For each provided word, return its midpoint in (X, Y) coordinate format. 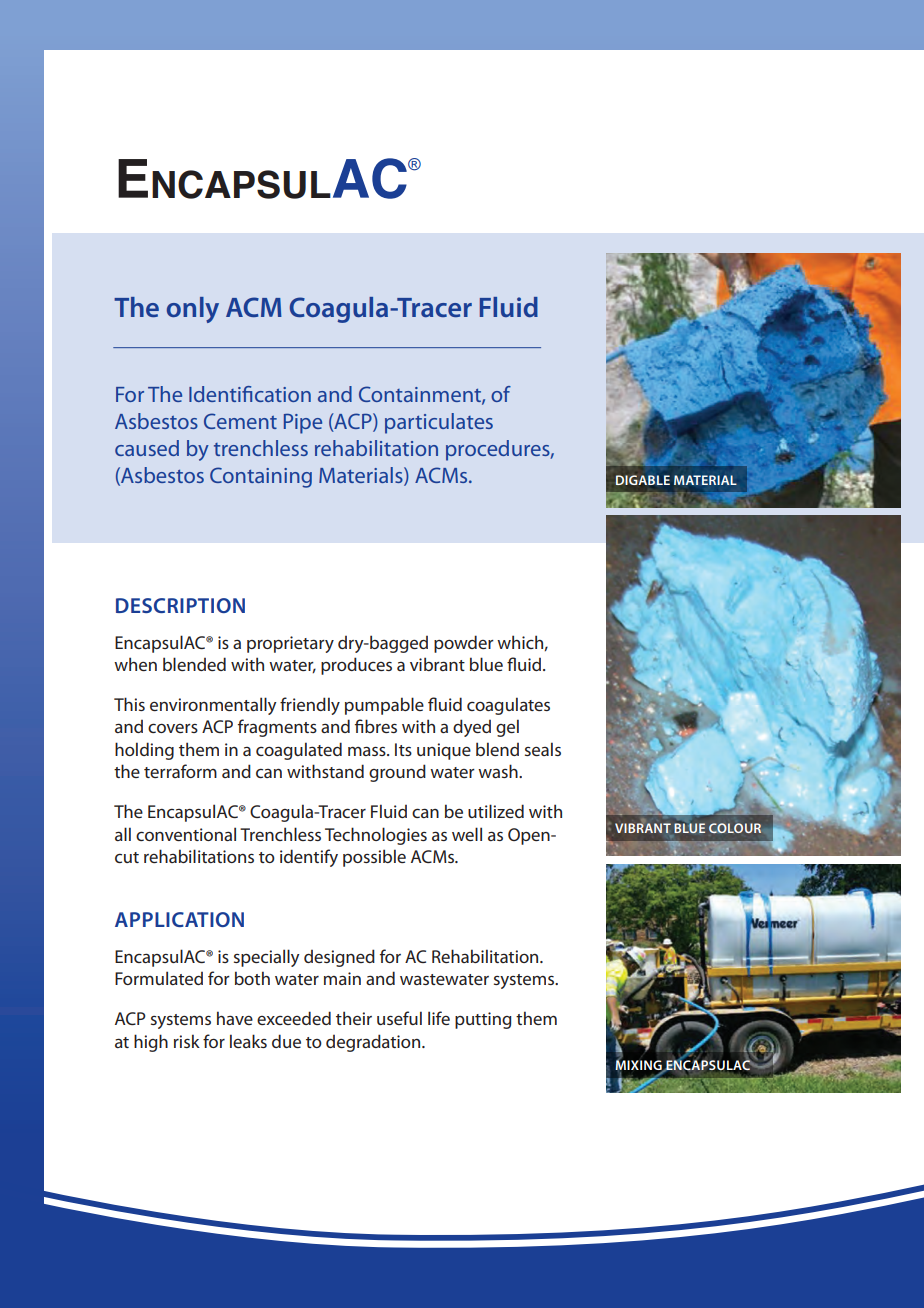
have (235, 1018)
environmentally (213, 706)
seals (543, 749)
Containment (421, 395)
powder (464, 644)
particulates (439, 423)
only (193, 310)
